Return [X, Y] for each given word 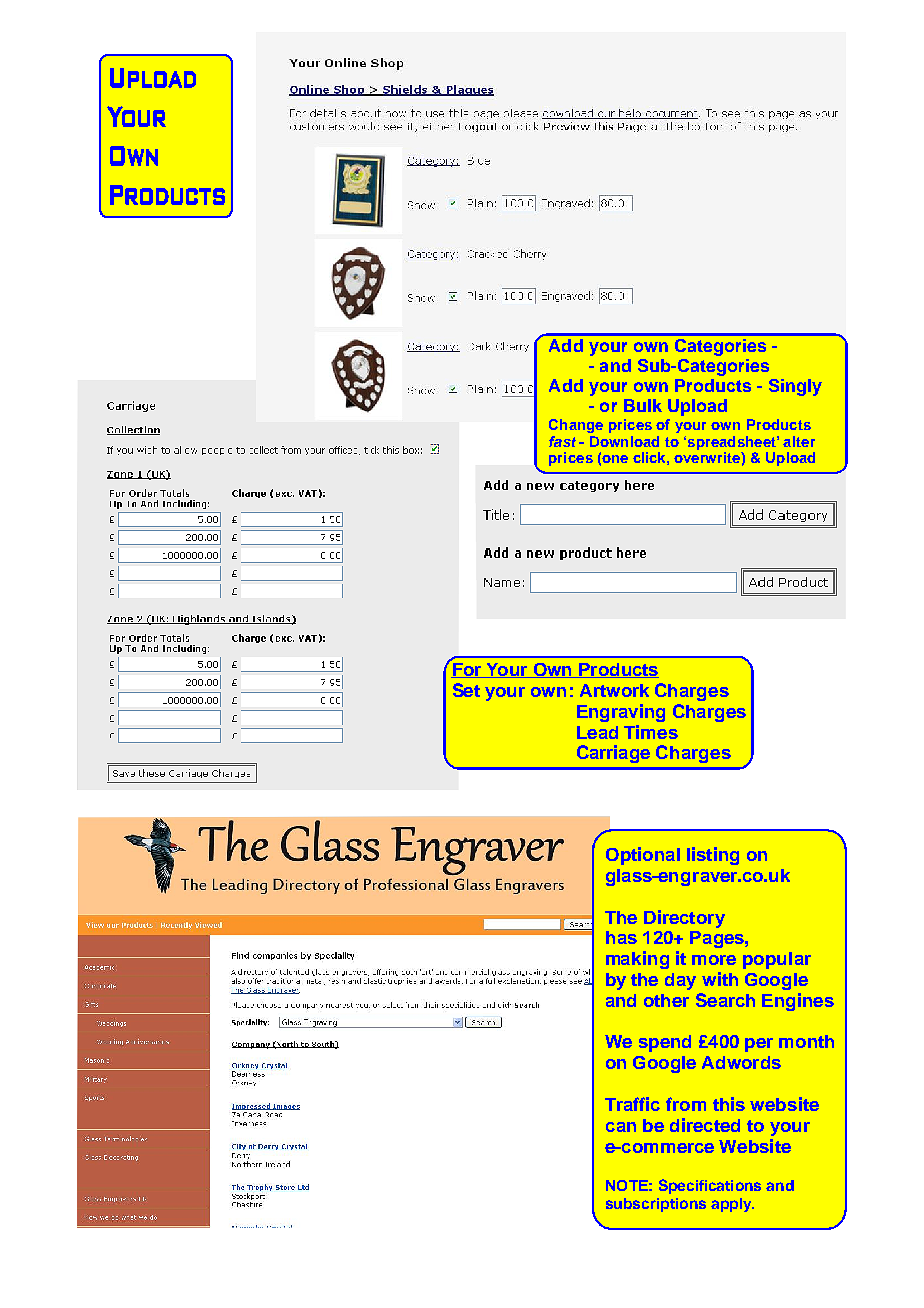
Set [466, 690]
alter [799, 441]
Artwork [614, 690]
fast [562, 441]
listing [713, 856]
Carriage [613, 754]
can [621, 1127]
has [621, 937]
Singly [795, 387]
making [637, 960]
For [467, 669]
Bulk [643, 405]
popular [777, 960]
